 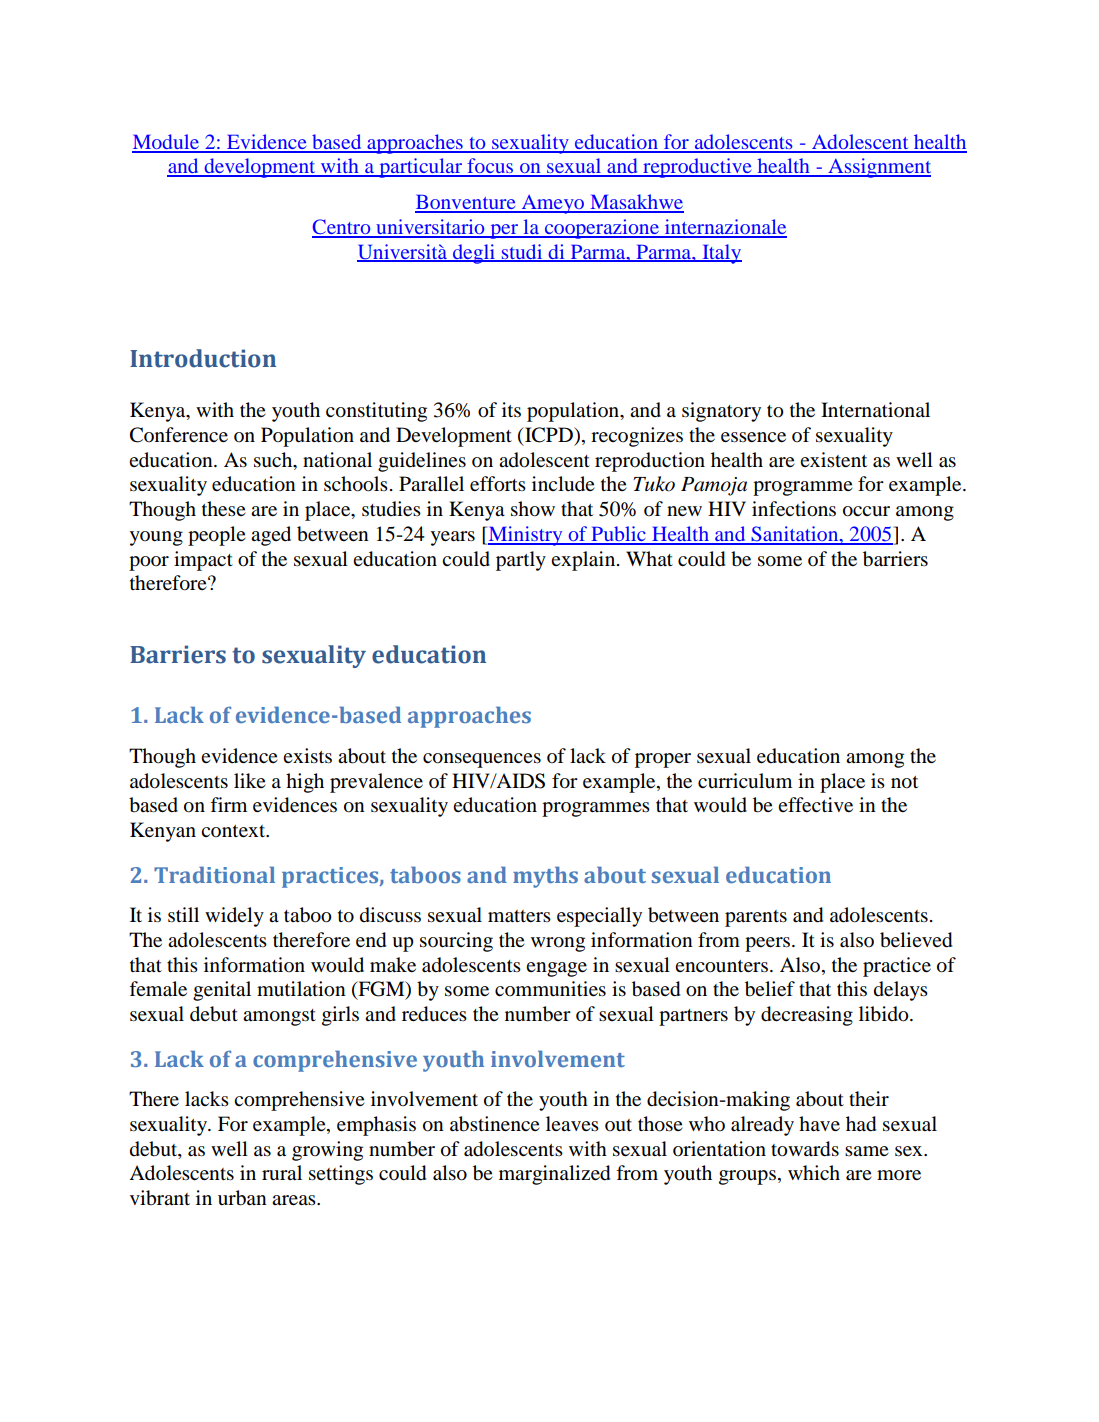 What do you see at coordinates (490, 167) in the image?
I see `focus` at bounding box center [490, 167].
